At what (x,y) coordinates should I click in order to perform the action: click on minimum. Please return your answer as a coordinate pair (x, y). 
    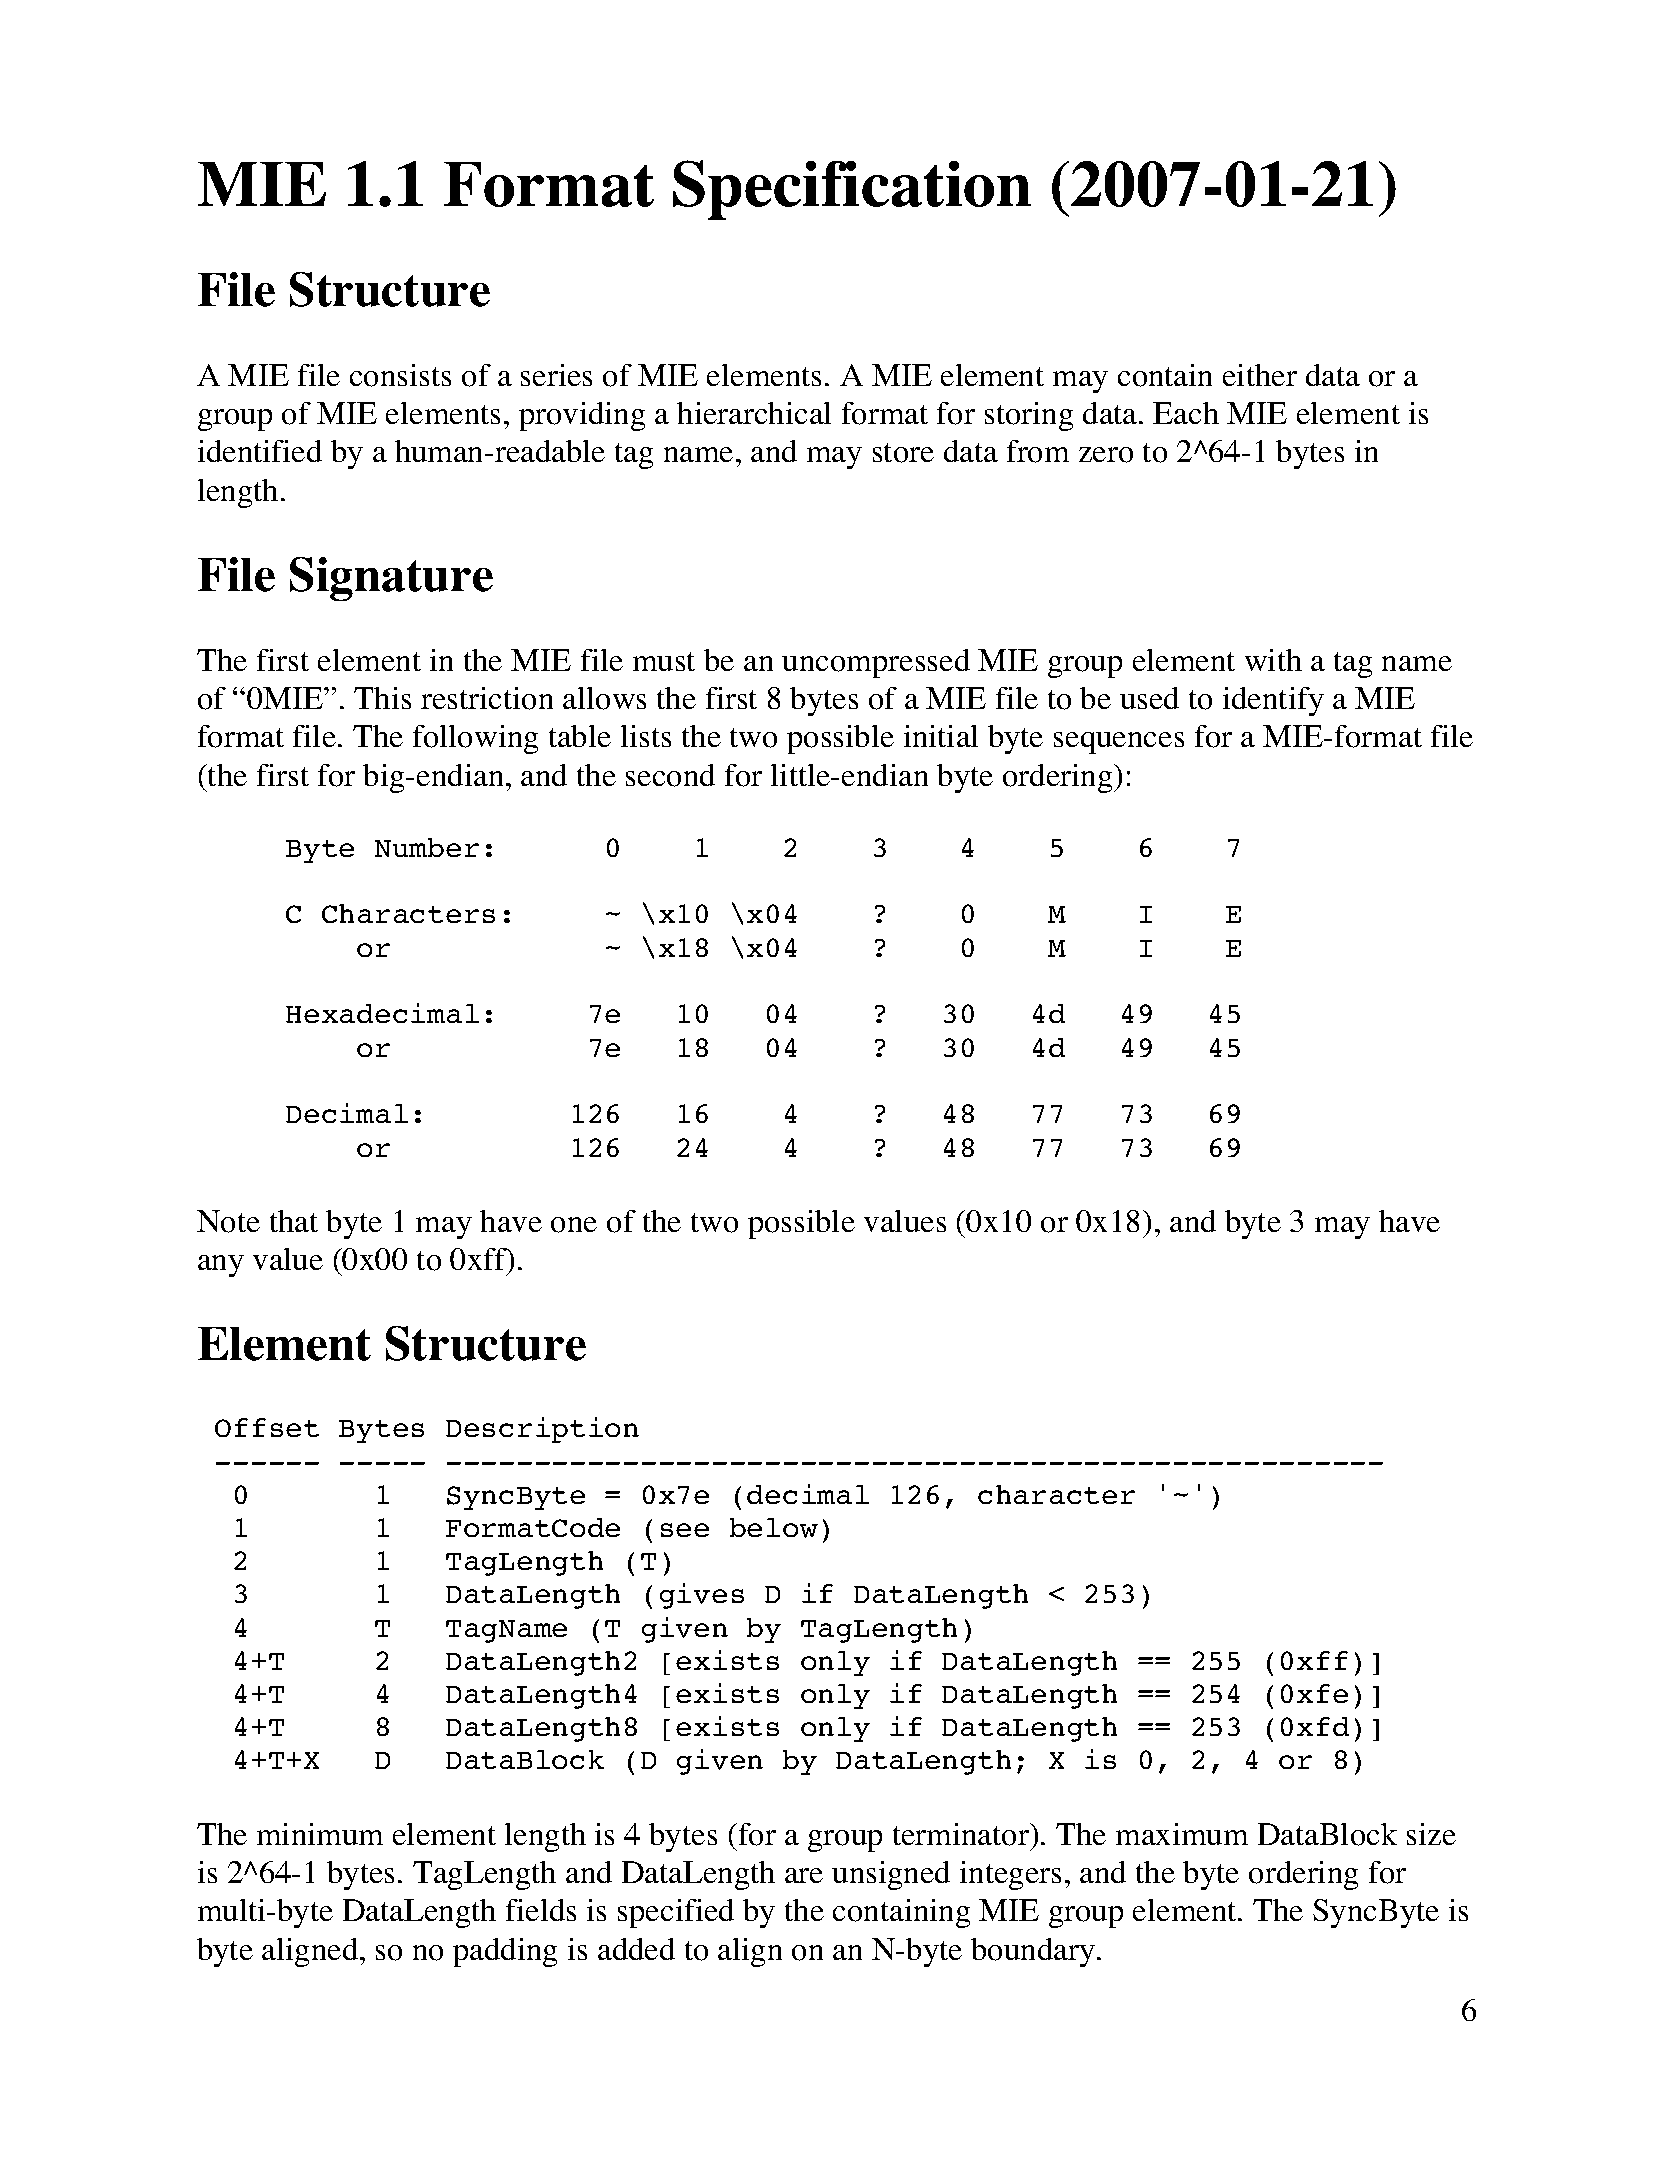
    Looking at the image, I should click on (320, 1834).
